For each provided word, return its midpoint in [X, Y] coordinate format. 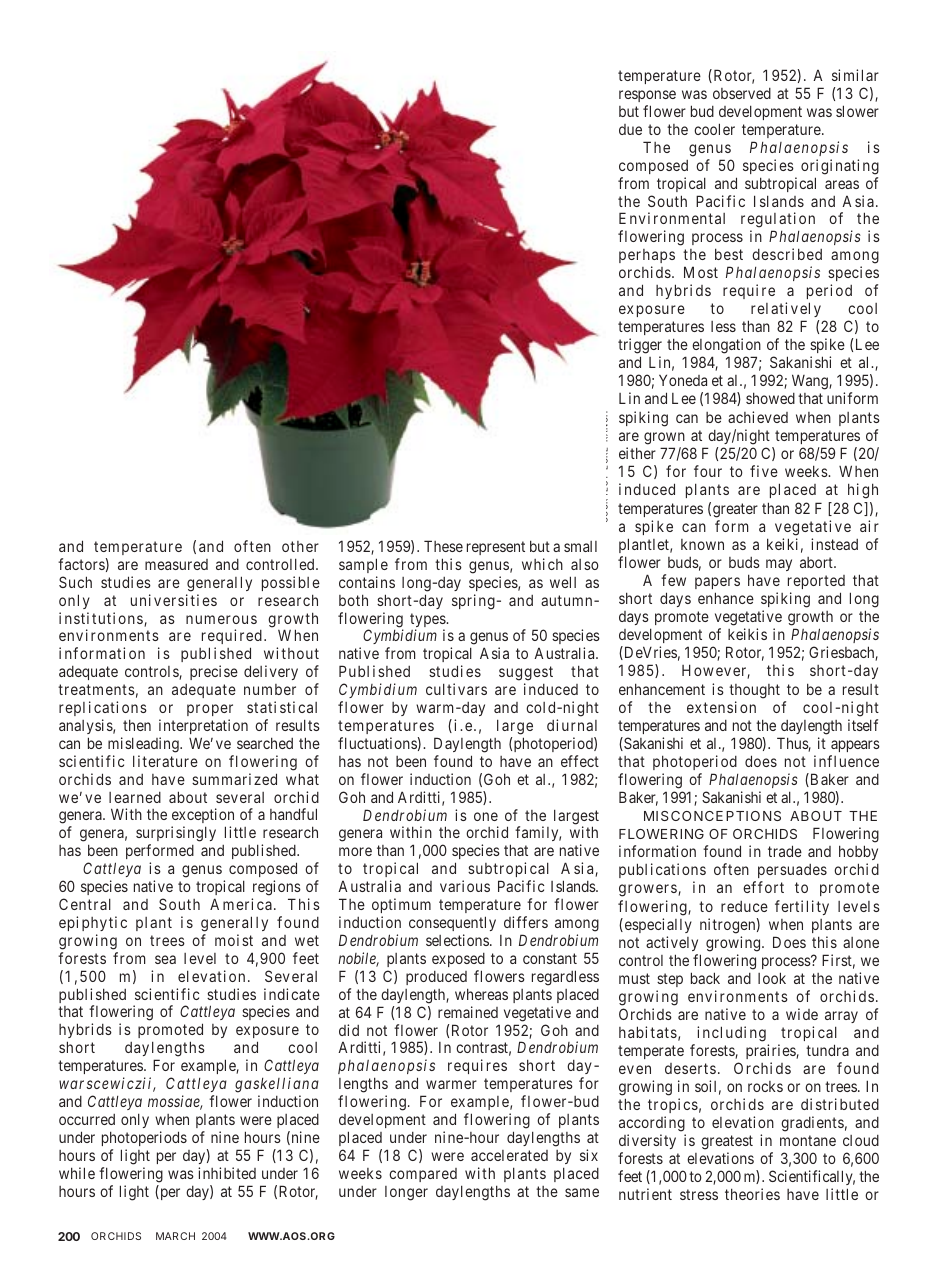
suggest [526, 675]
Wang [811, 382]
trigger [640, 347]
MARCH [175, 1236]
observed [742, 93]
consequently [452, 923]
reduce [744, 906]
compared [423, 1175]
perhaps [647, 258]
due [630, 129]
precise [214, 672]
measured [176, 564]
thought [754, 691]
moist [234, 940]
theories [752, 1194]
